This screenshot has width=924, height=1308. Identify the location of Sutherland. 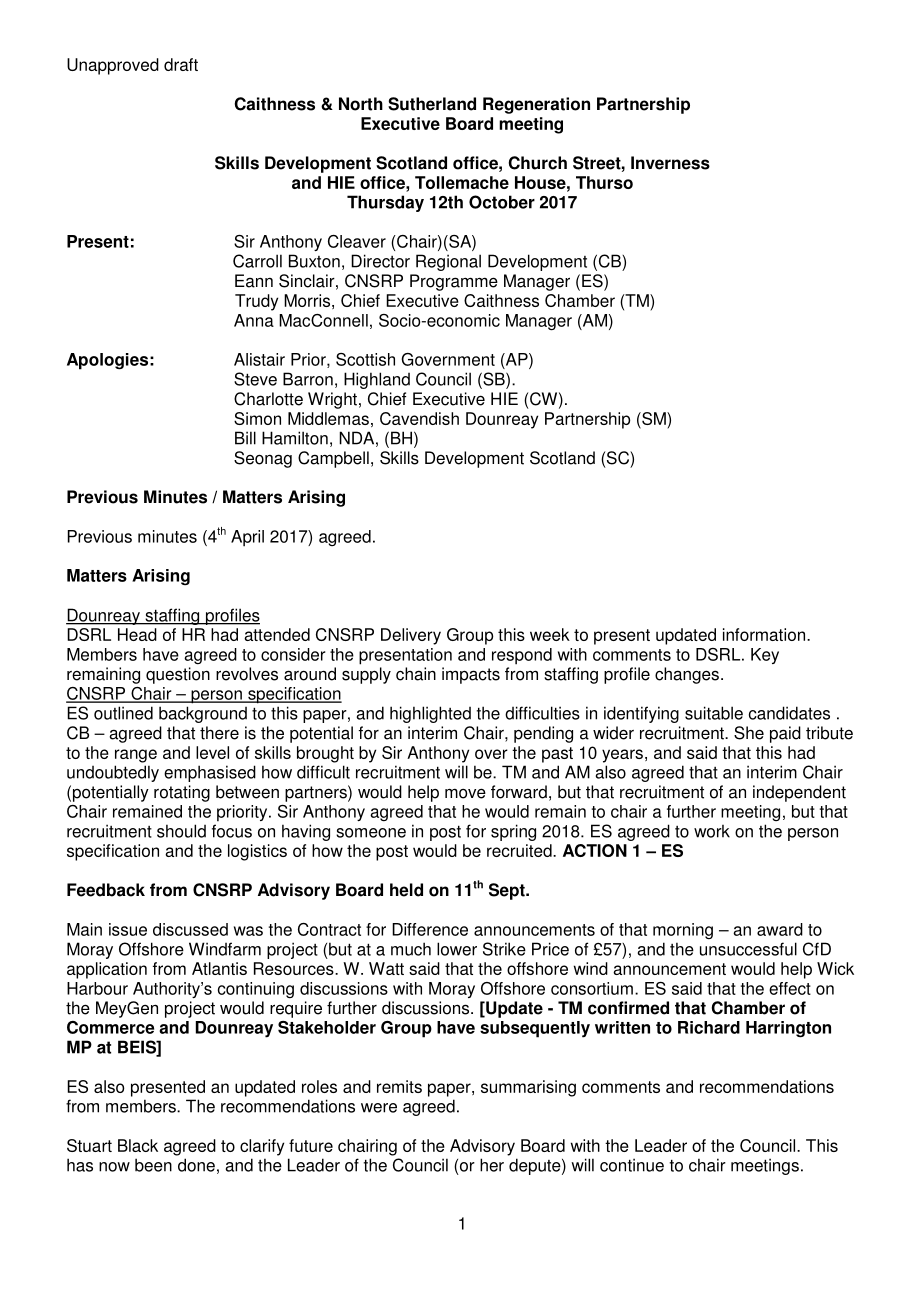
(432, 104).
